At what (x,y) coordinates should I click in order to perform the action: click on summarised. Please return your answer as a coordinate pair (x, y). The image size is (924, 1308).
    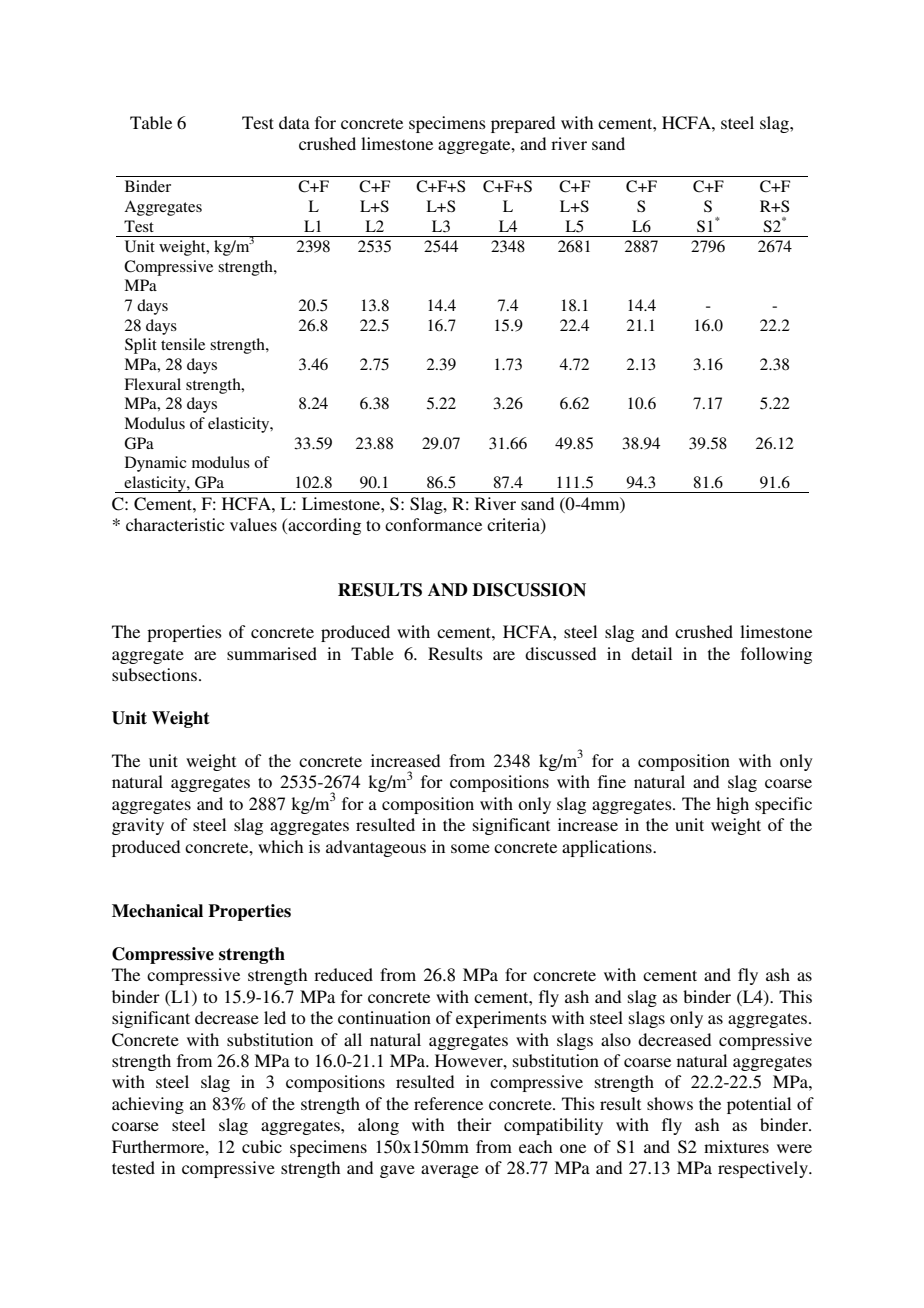
    Looking at the image, I should click on (272, 653).
